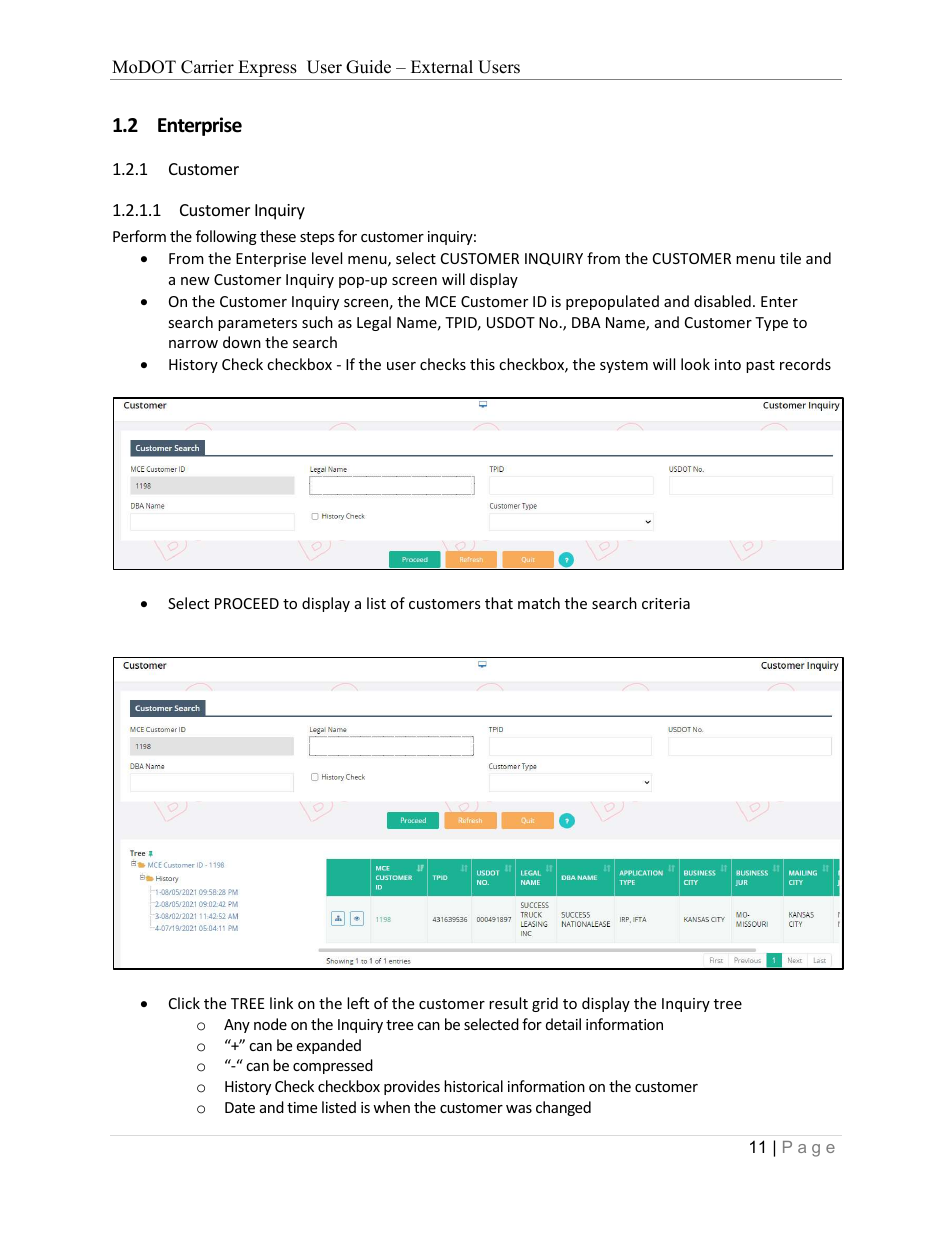  I want to click on this, so click(482, 364).
